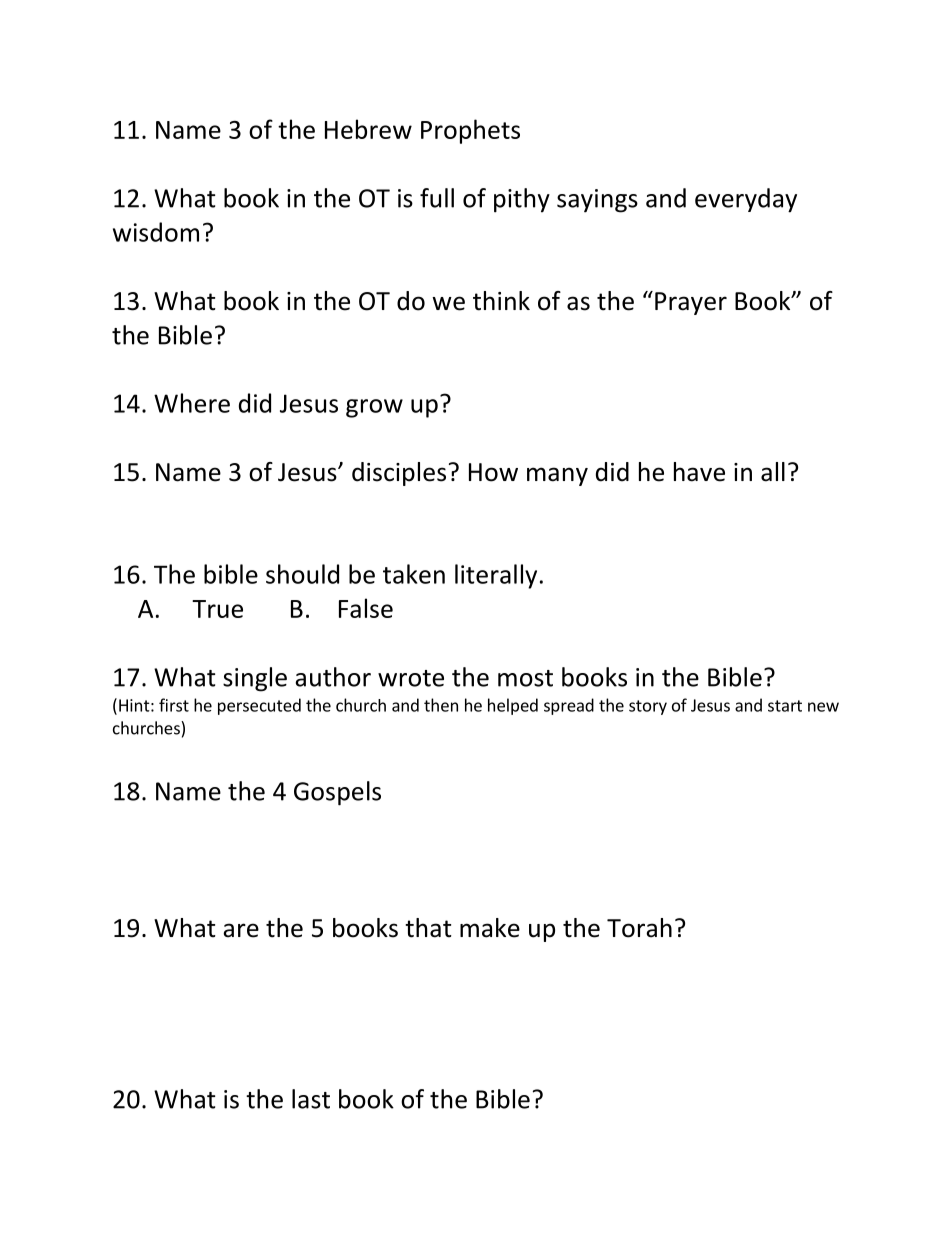 The width and height of the screenshot is (952, 1233). Describe the element at coordinates (470, 131) in the screenshot. I see `Prophets` at that location.
